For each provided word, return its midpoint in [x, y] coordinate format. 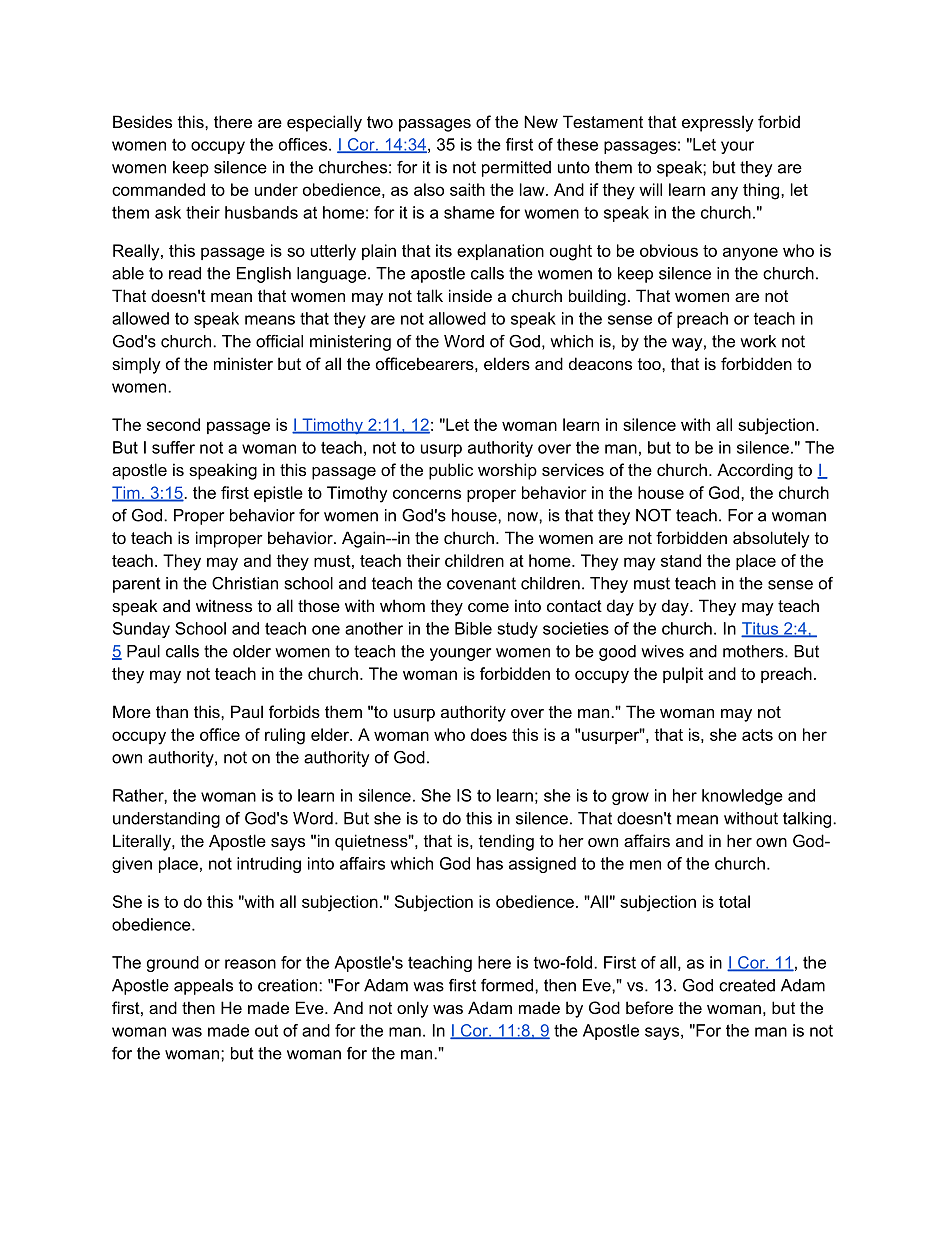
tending [506, 842]
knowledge [742, 797]
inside [470, 295]
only [413, 1009]
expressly [718, 123]
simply [136, 365]
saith [467, 189]
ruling [285, 736]
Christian [245, 583]
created [747, 985]
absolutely [771, 539]
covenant [481, 583]
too [650, 364]
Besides [142, 121]
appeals [203, 987]
